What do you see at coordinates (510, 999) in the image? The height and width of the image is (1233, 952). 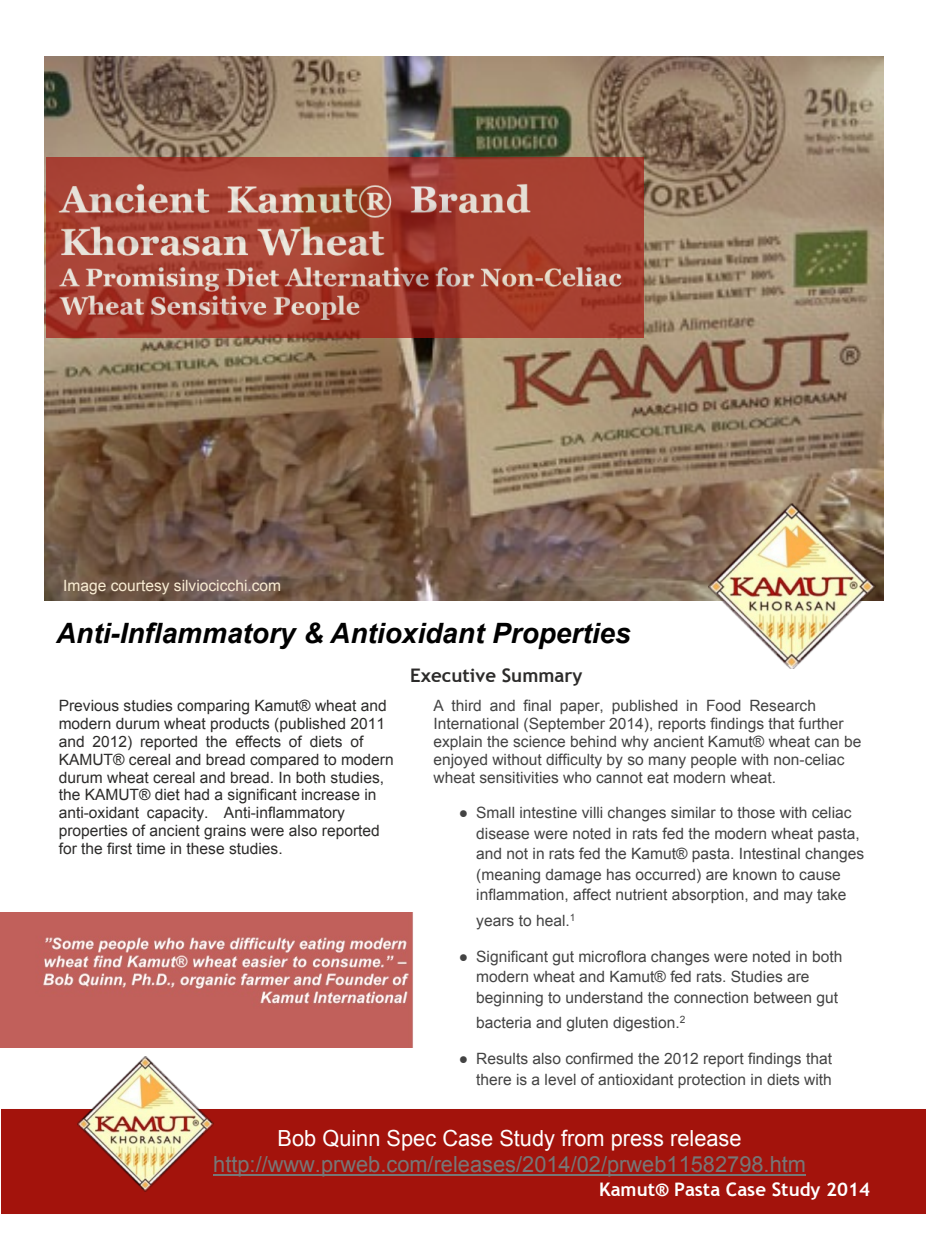 I see `beginning` at bounding box center [510, 999].
